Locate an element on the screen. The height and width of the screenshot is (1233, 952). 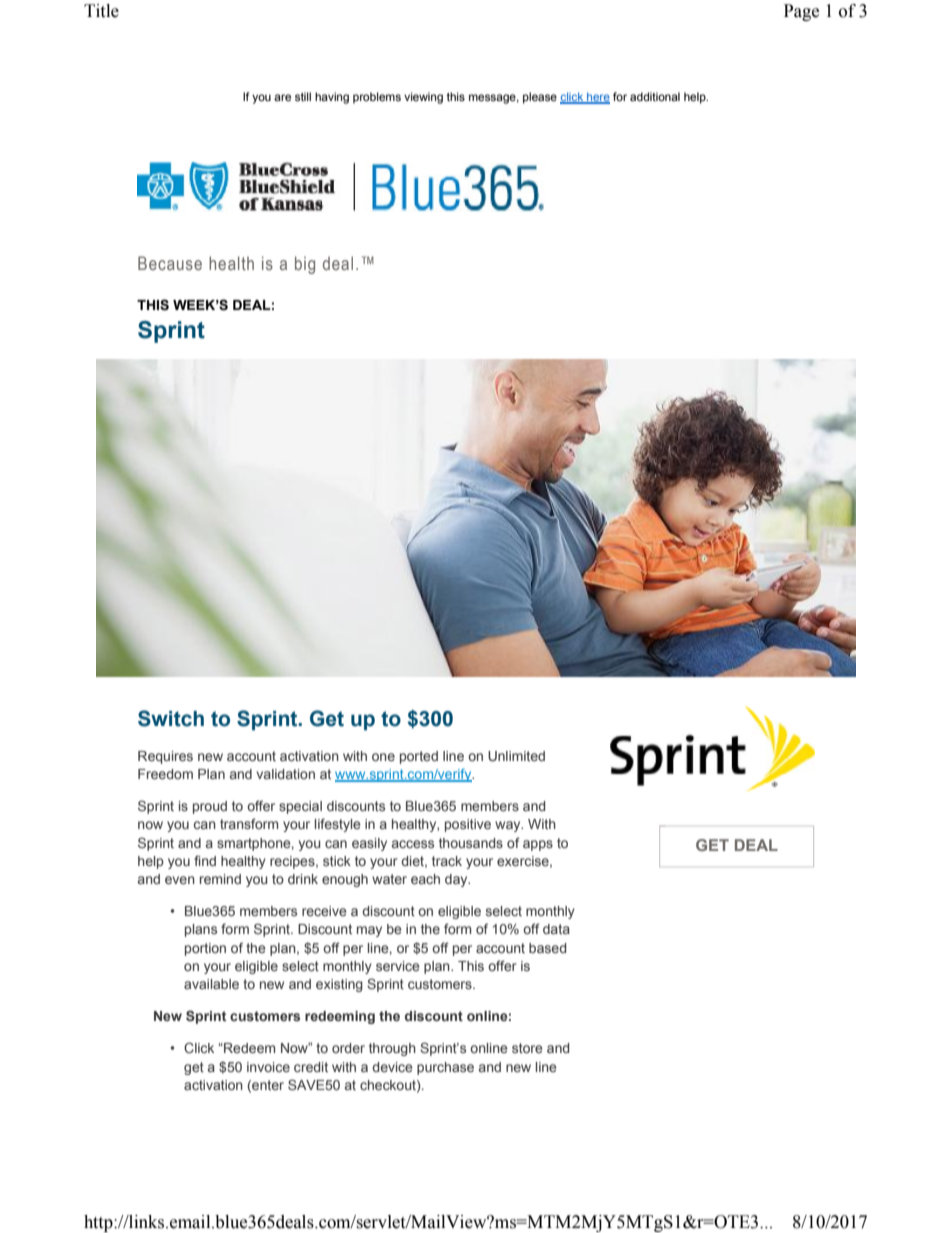
Title is located at coordinates (101, 11).
